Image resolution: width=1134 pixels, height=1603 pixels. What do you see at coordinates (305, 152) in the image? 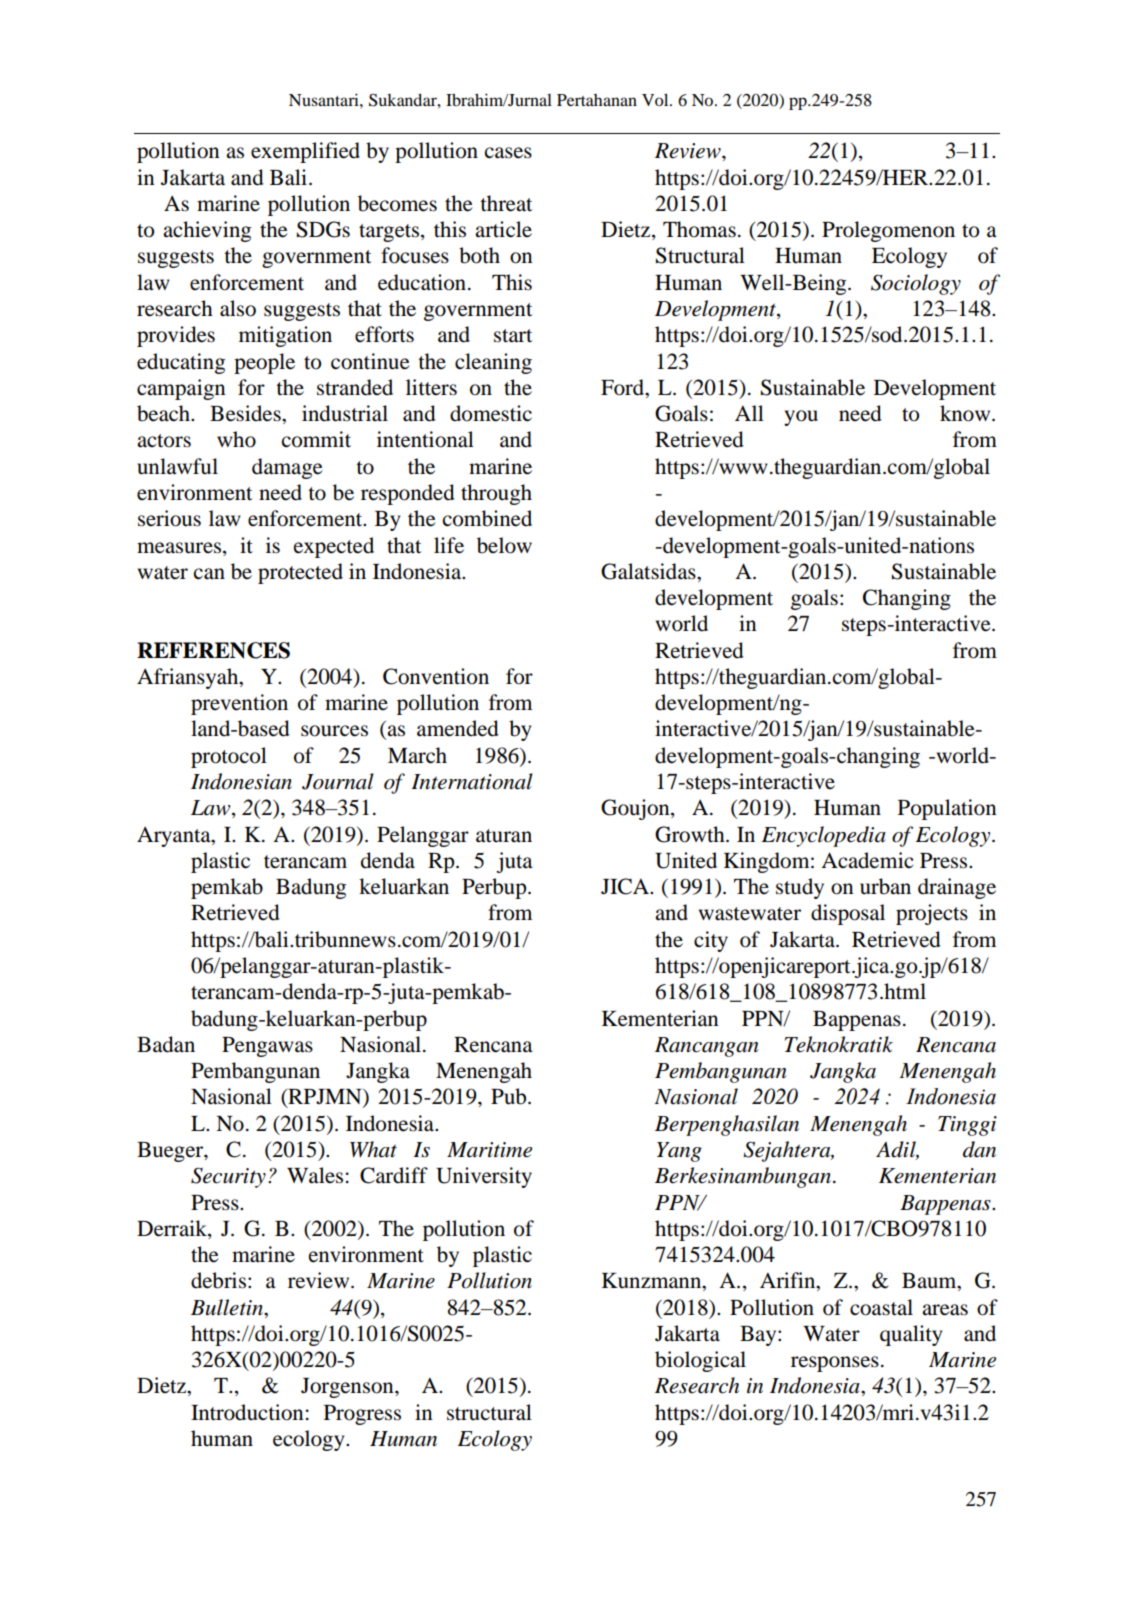
I see `exemplified` at bounding box center [305, 152].
